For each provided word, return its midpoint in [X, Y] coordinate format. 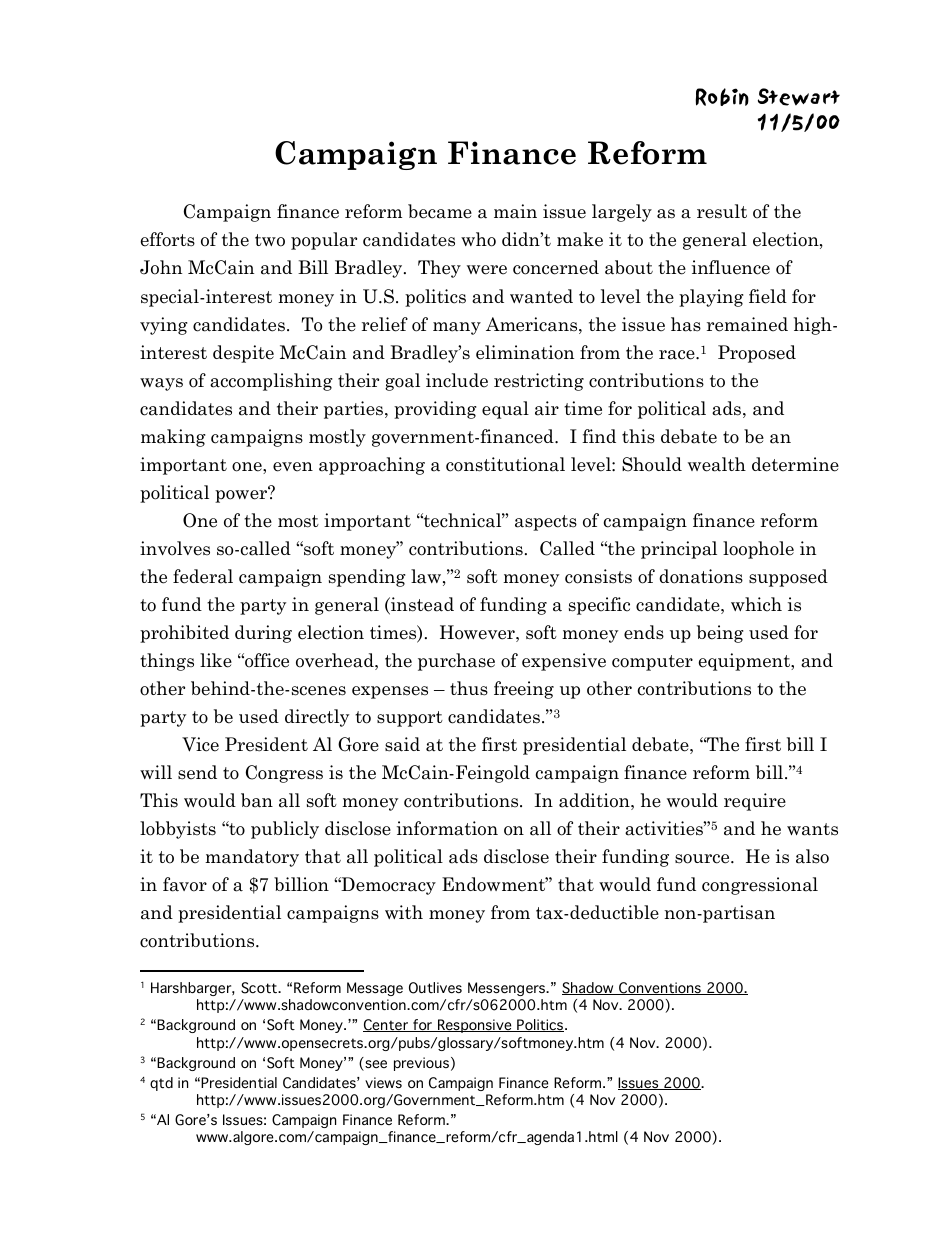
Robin [722, 97]
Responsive [475, 1026]
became [440, 211]
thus [469, 688]
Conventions [660, 988]
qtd [161, 1084]
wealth [717, 464]
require [755, 802]
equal [505, 410]
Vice [200, 744]
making [173, 438]
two [270, 240]
